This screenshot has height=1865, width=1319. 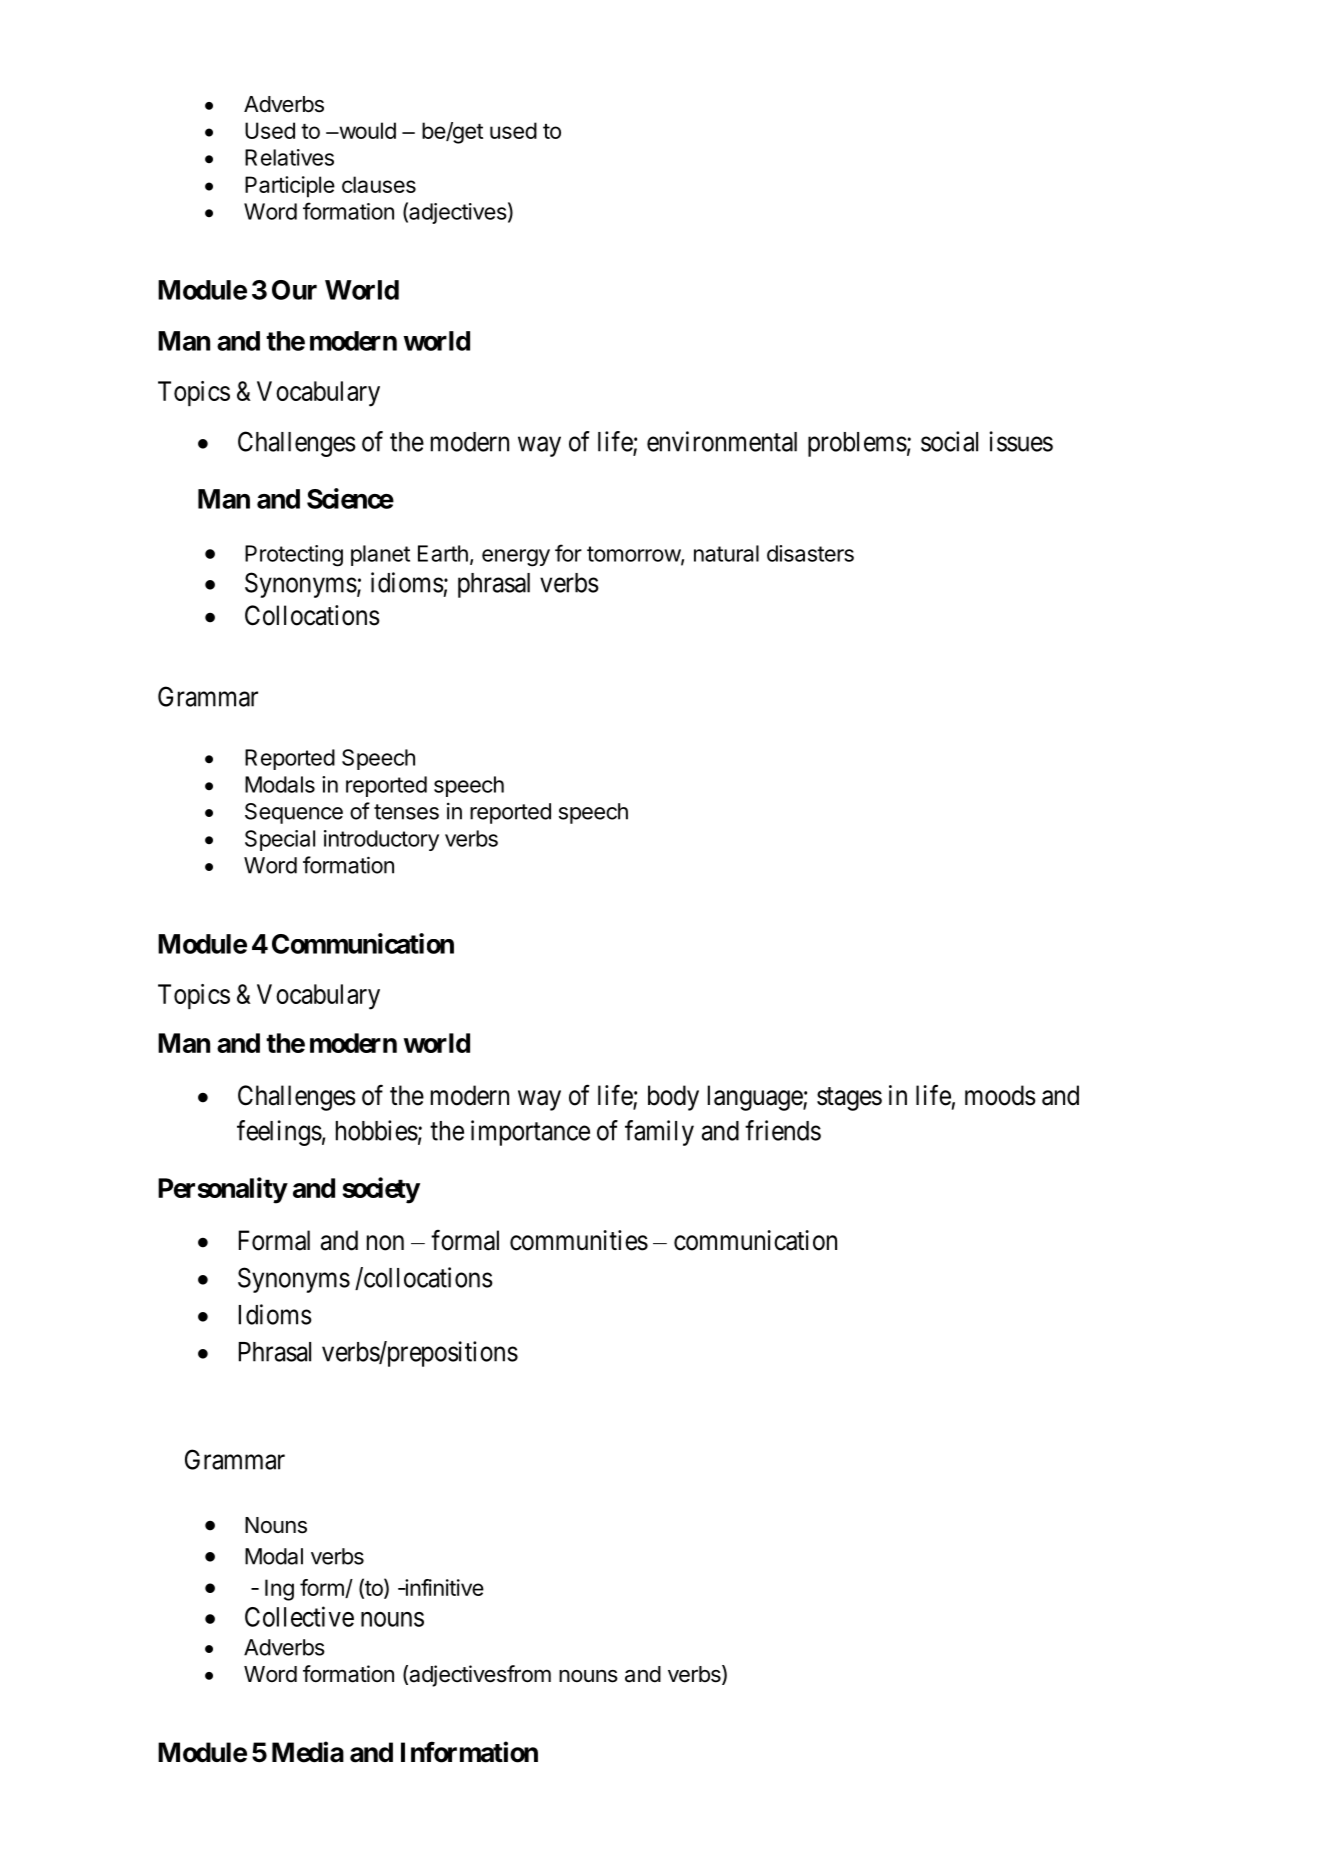 I want to click on infinitive, so click(x=443, y=1587).
